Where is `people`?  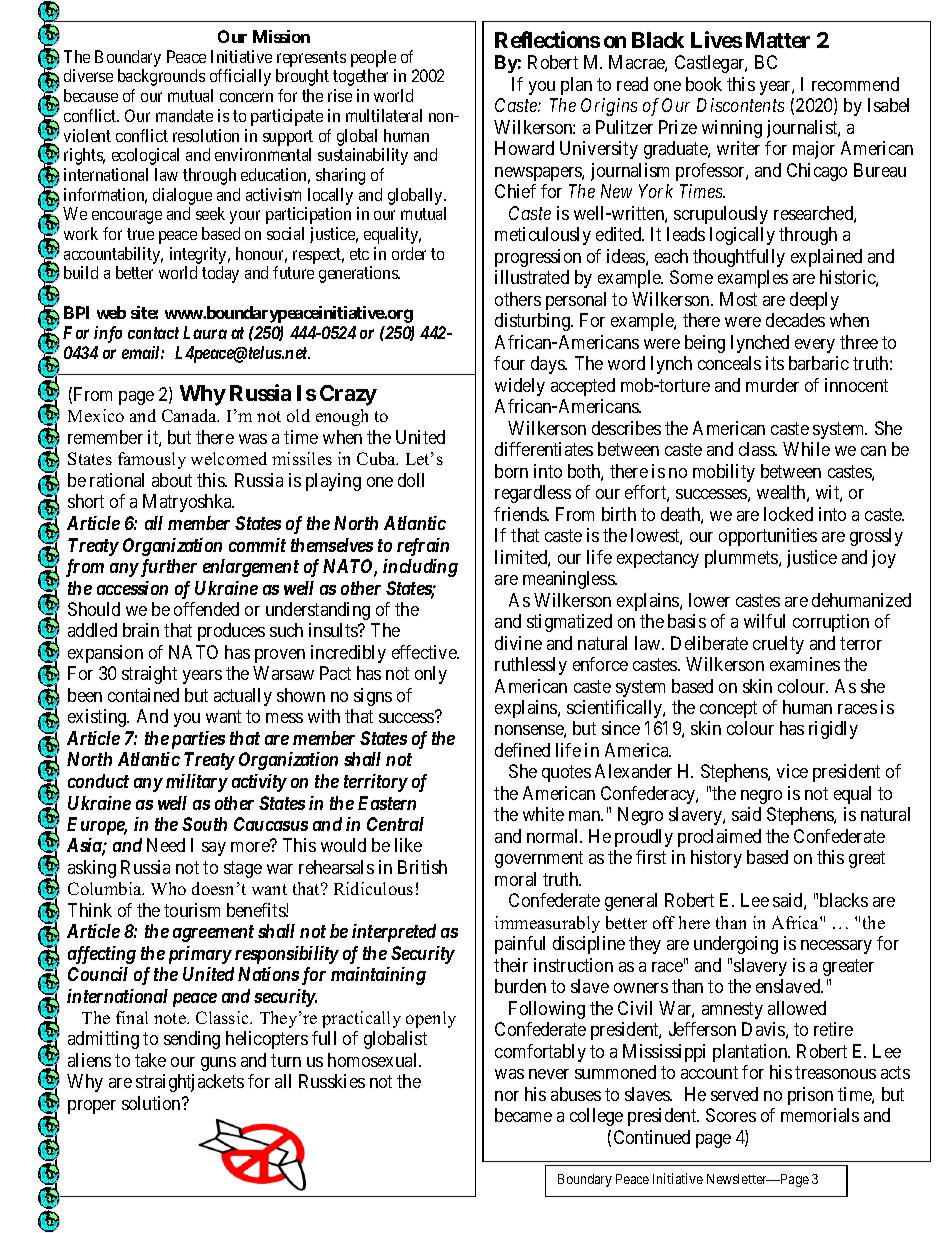
people is located at coordinates (373, 58).
